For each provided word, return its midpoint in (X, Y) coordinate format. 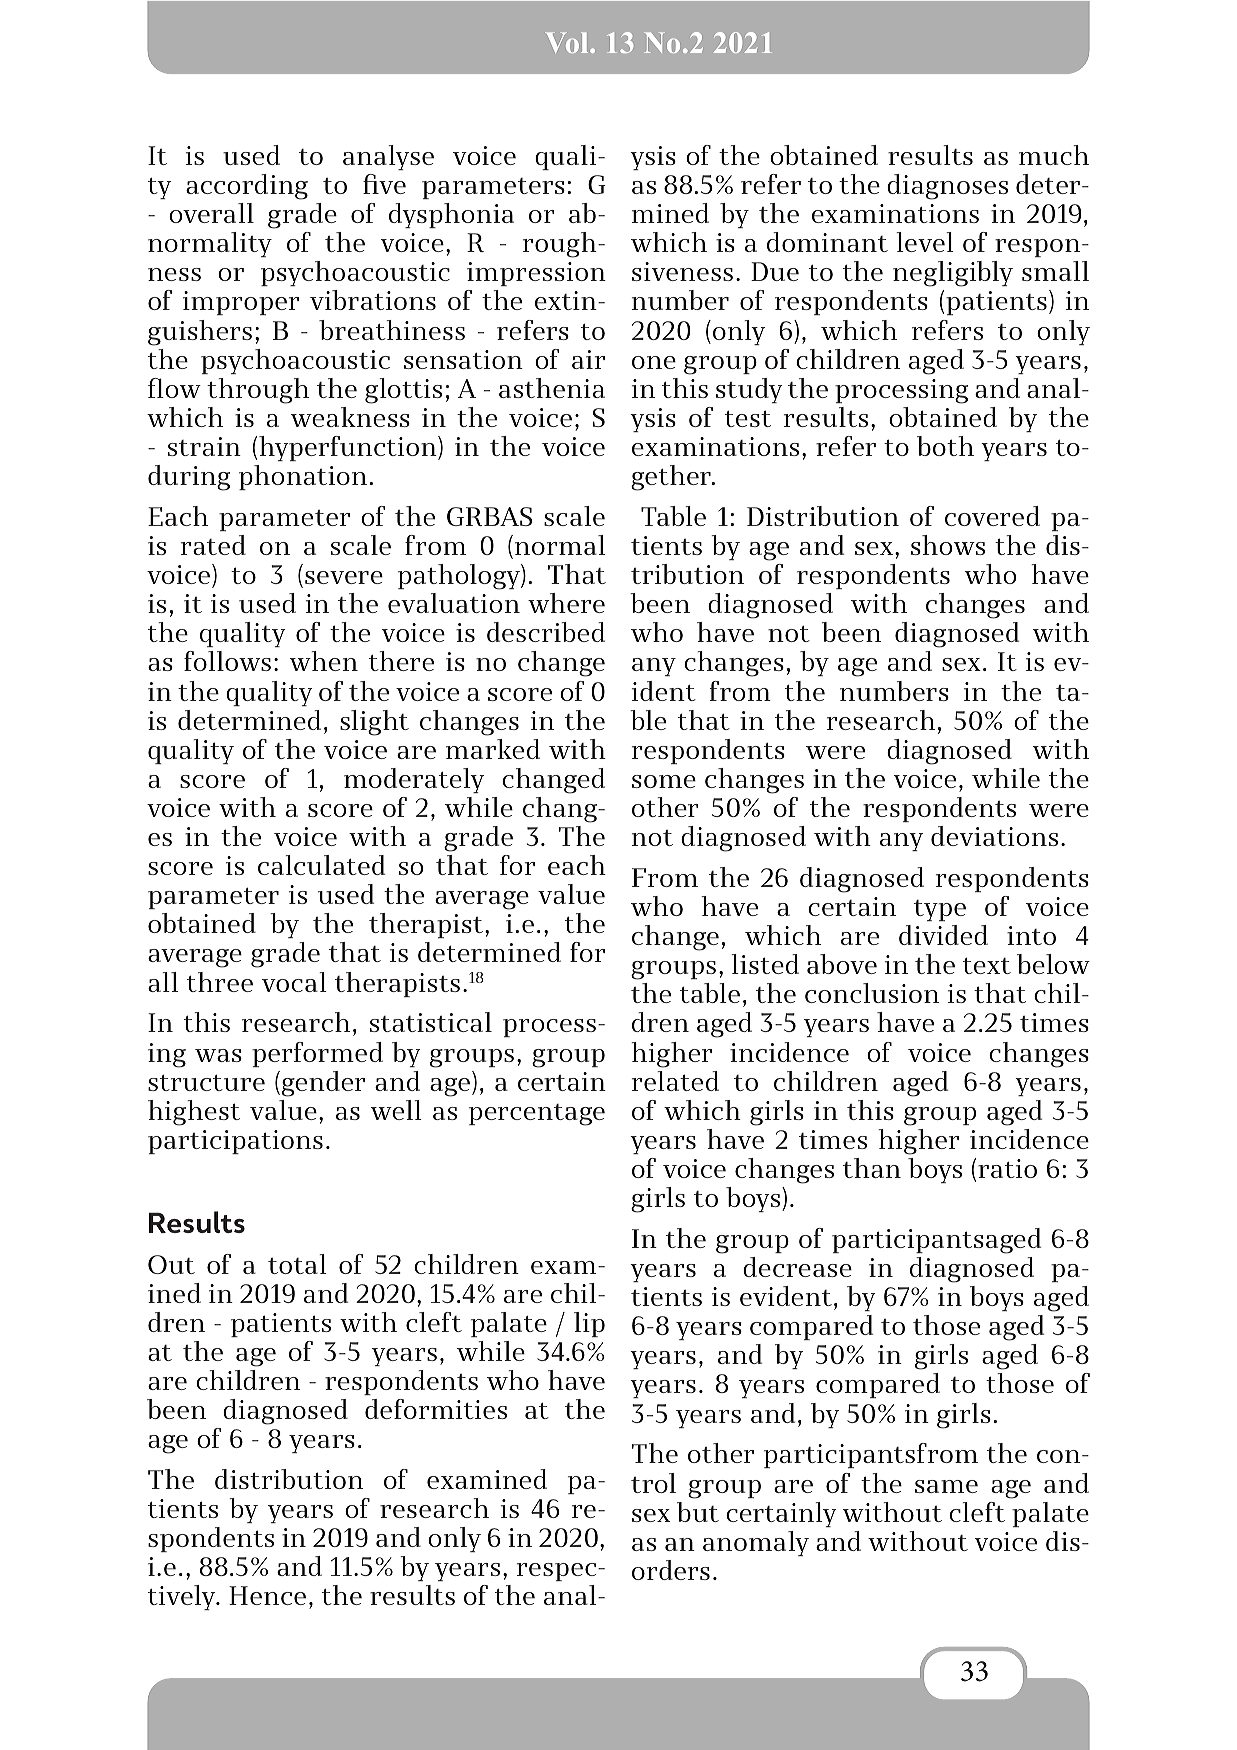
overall (211, 213)
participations (235, 1142)
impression (536, 274)
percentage (537, 1115)
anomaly (756, 1543)
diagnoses (947, 187)
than (872, 1168)
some (664, 781)
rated (213, 545)
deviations (994, 836)
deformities (436, 1409)
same (946, 1486)
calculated (321, 865)
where (566, 603)
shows (948, 545)
